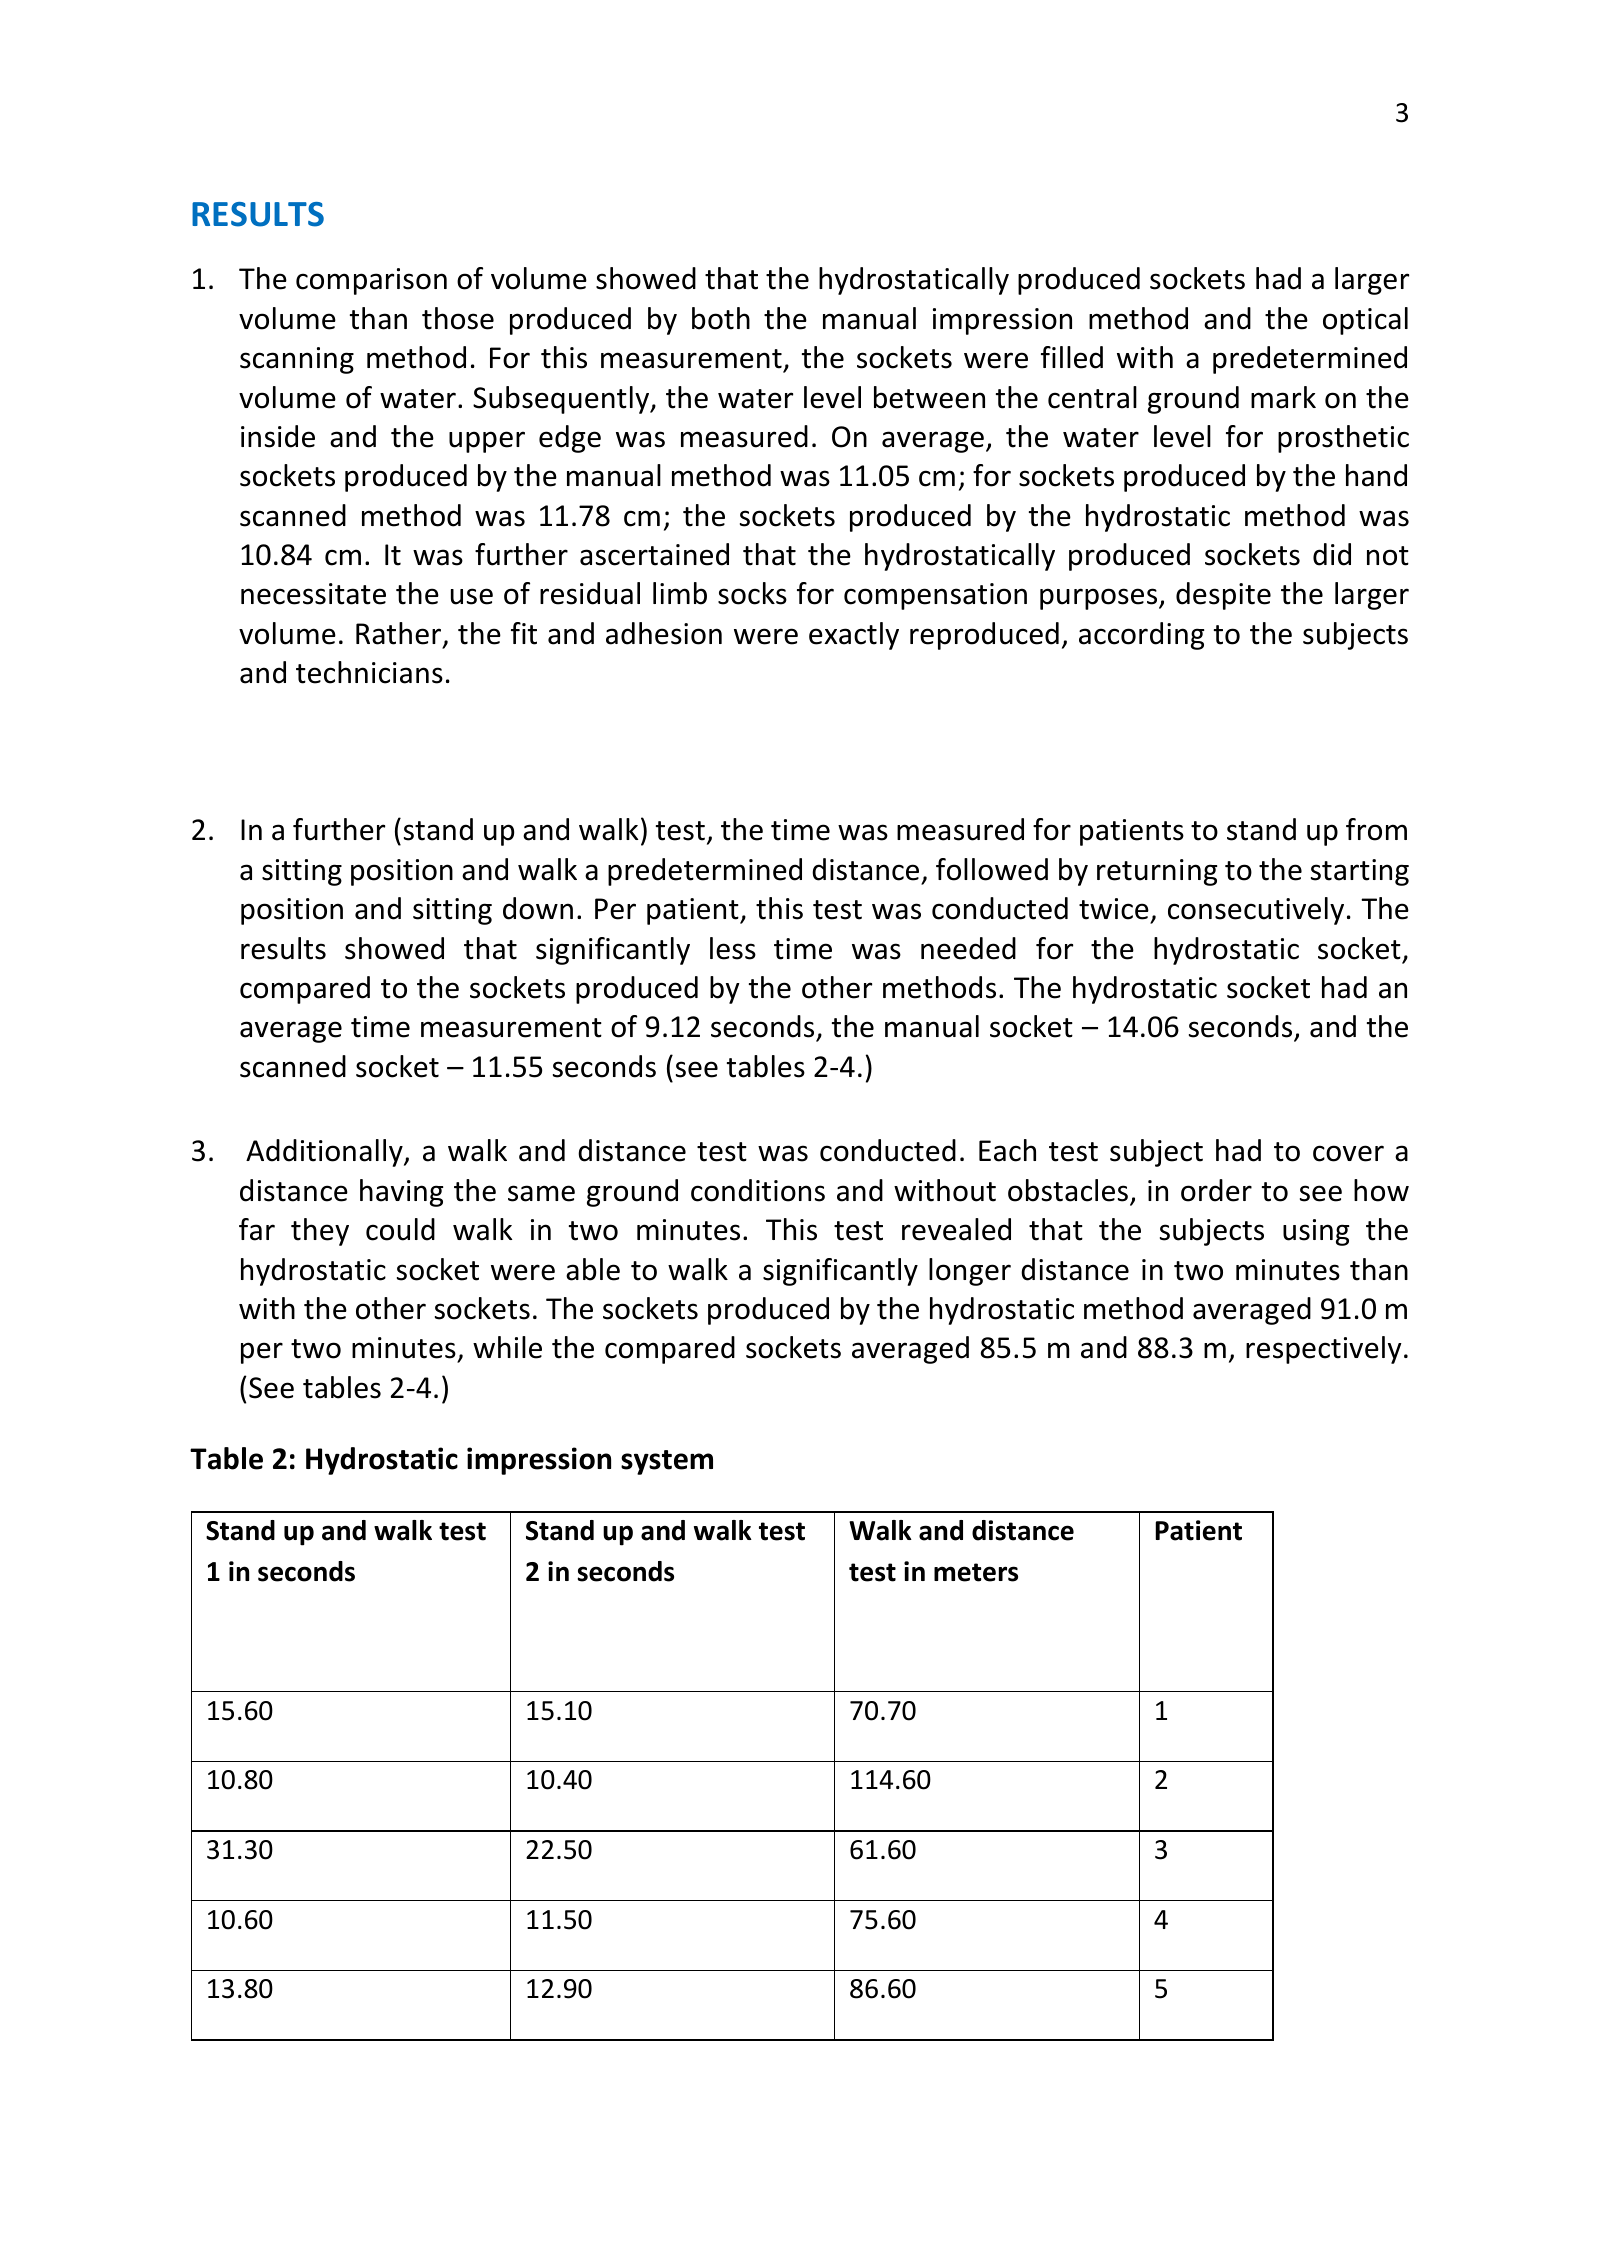  I want to click on optical, so click(1365, 321).
